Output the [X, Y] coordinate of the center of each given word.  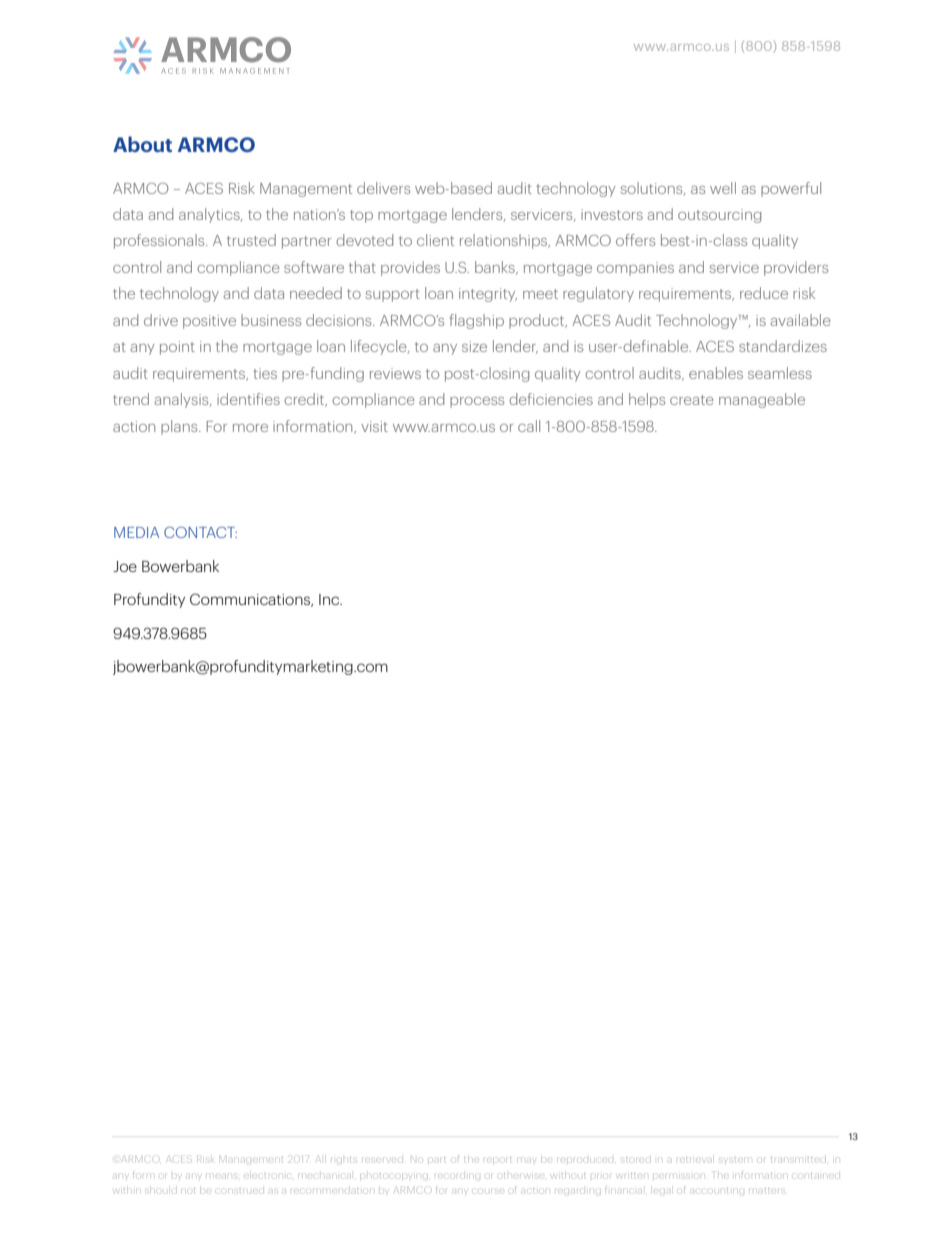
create [692, 400]
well [723, 188]
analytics [210, 215]
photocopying [395, 1175]
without [570, 1176]
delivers [383, 188]
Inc [330, 599]
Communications [251, 600]
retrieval [695, 1160]
